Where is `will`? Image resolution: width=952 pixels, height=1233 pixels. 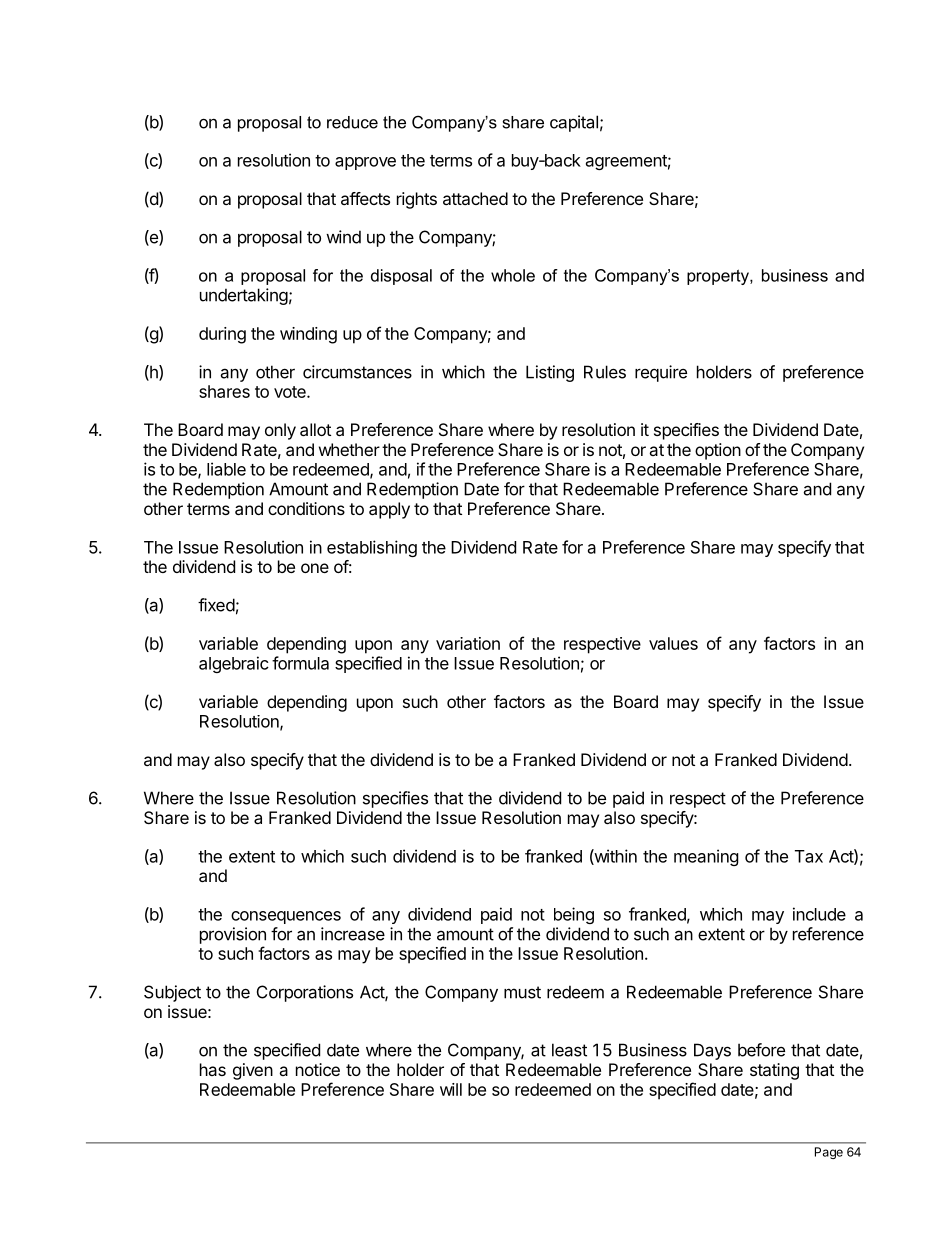
will is located at coordinates (451, 1089).
